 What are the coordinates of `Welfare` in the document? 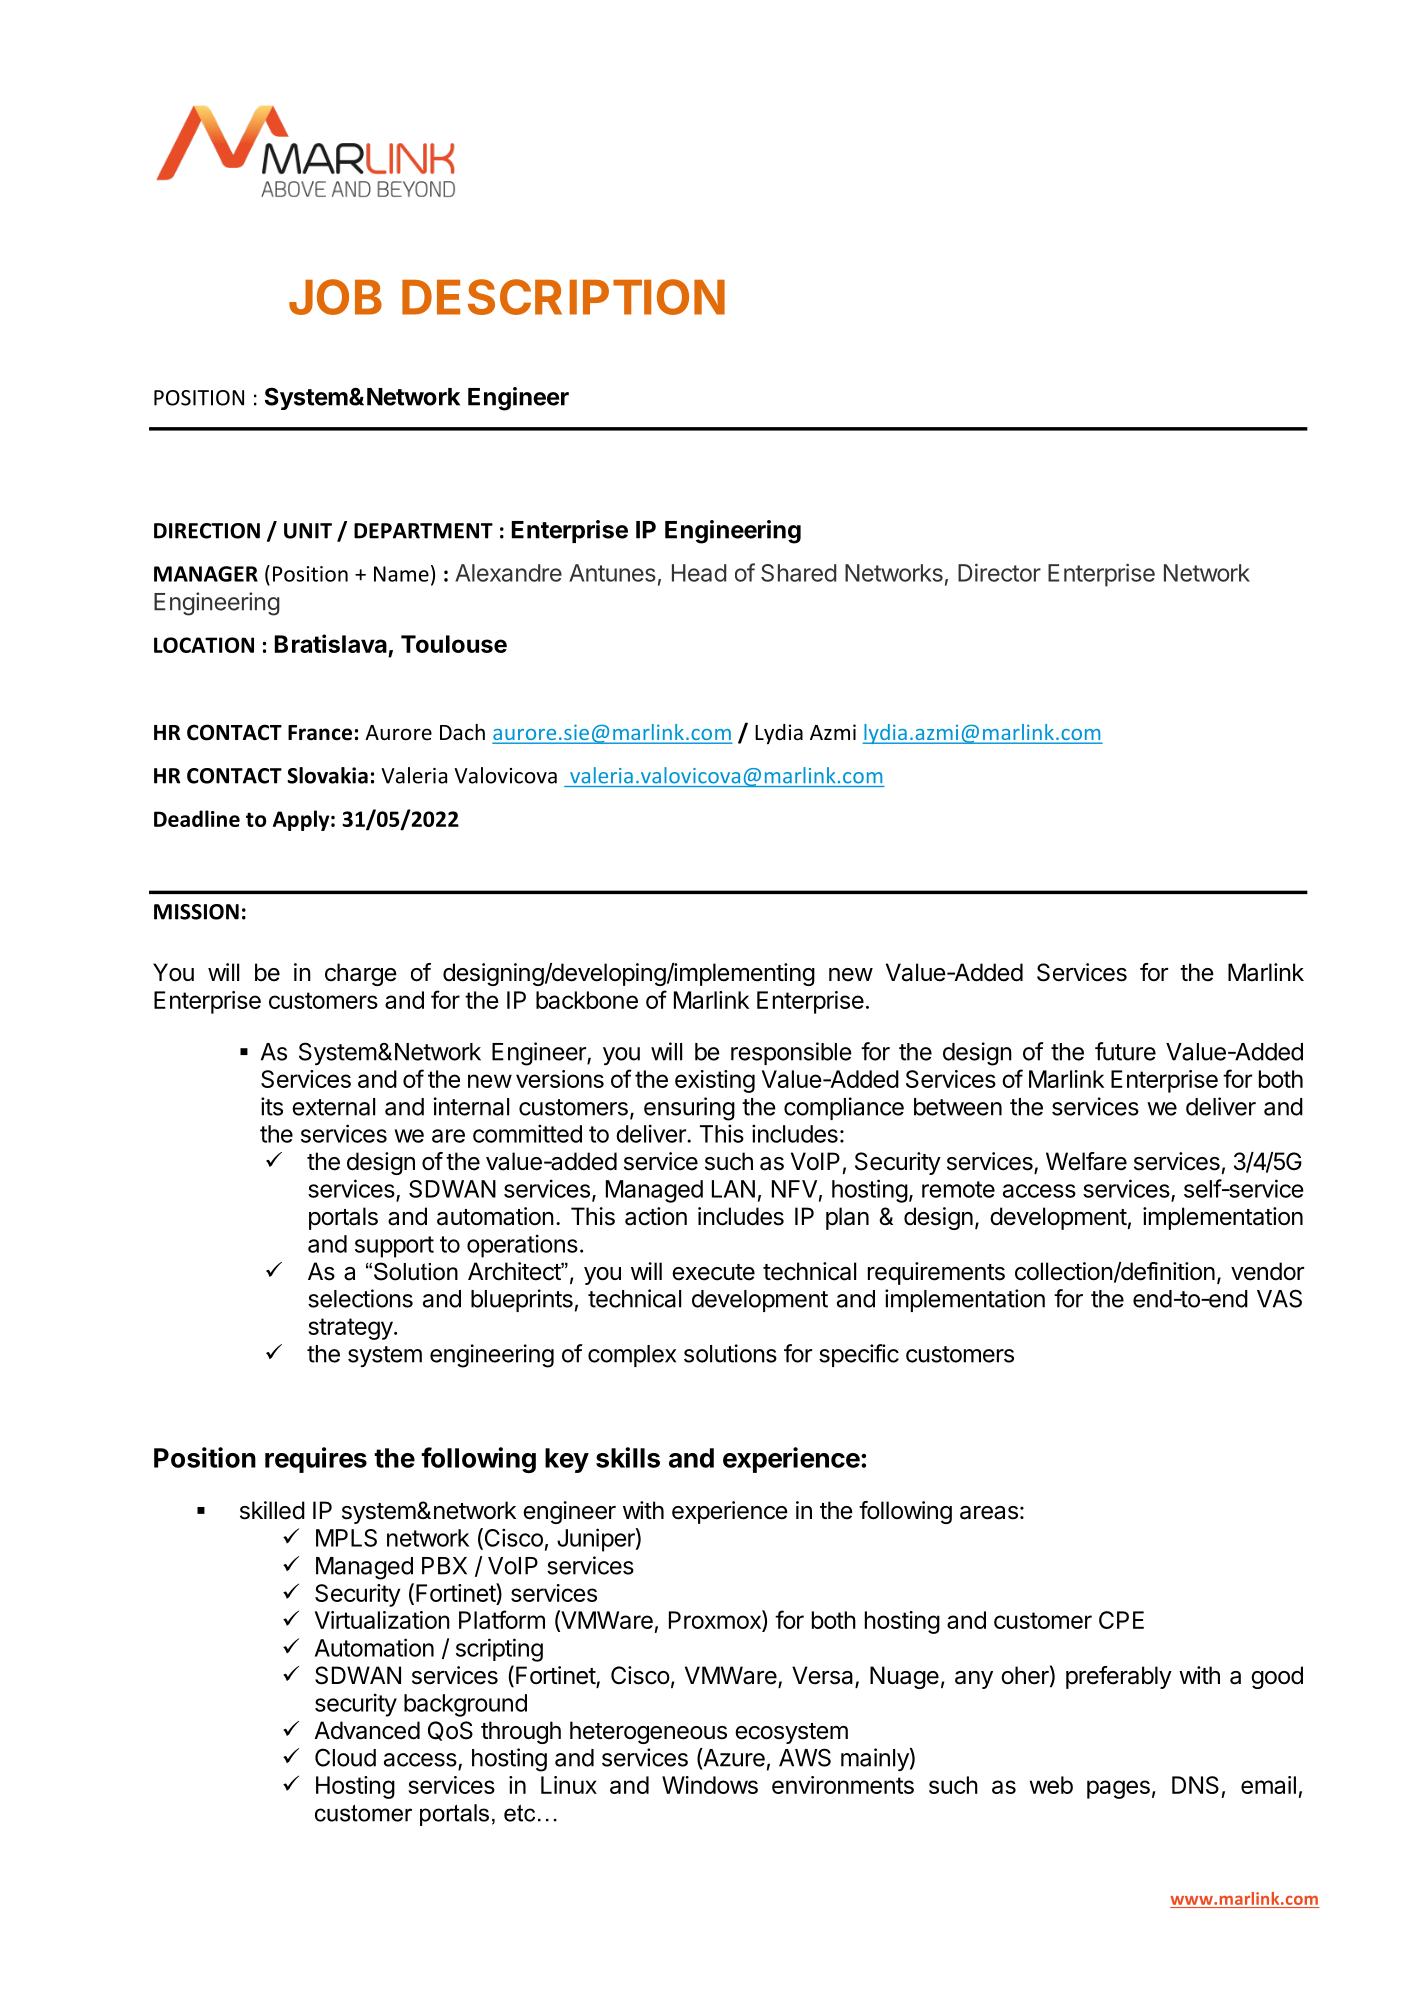 It's located at (1086, 1161).
